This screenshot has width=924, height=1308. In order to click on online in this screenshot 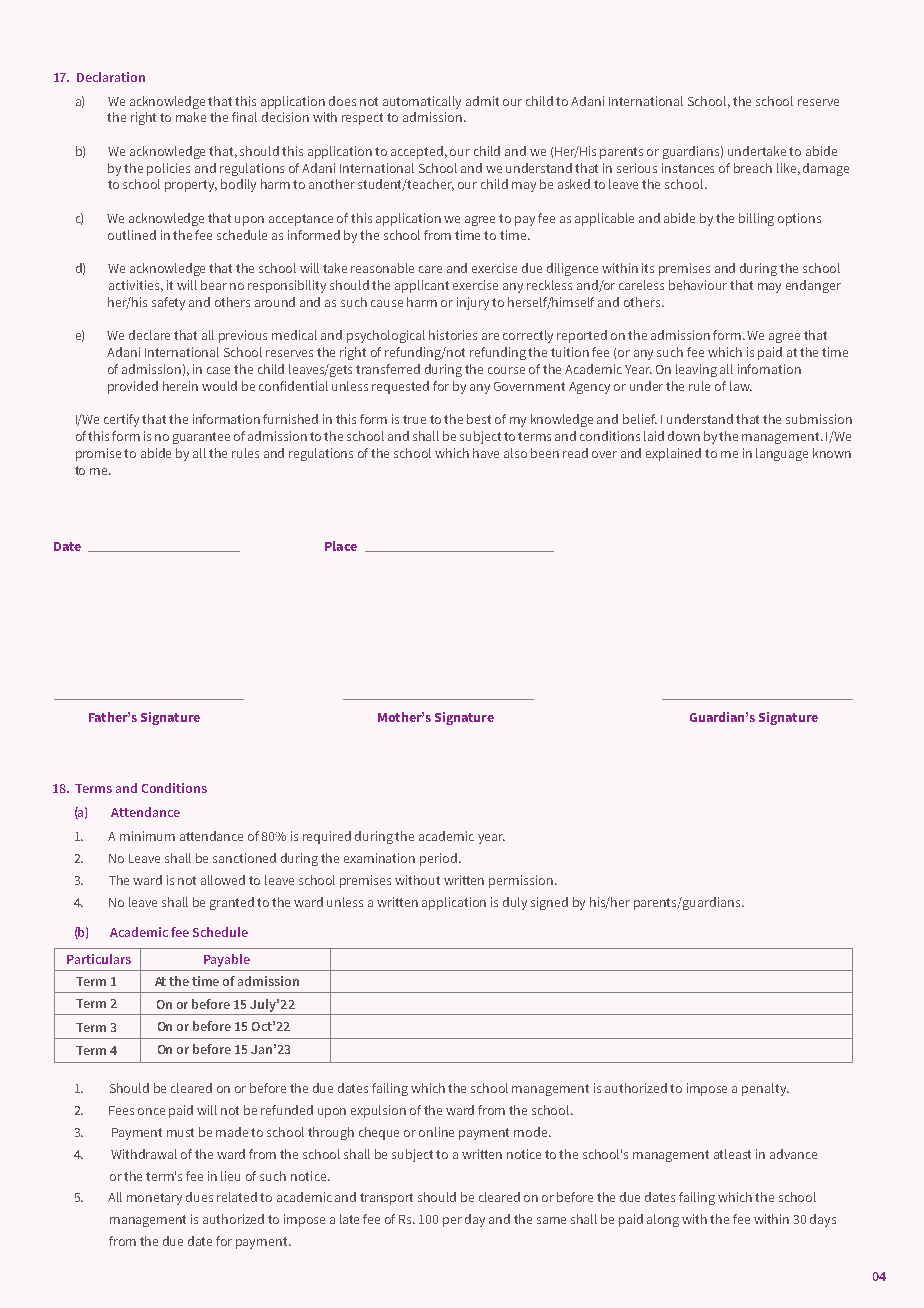, I will do `click(436, 1132)`.
